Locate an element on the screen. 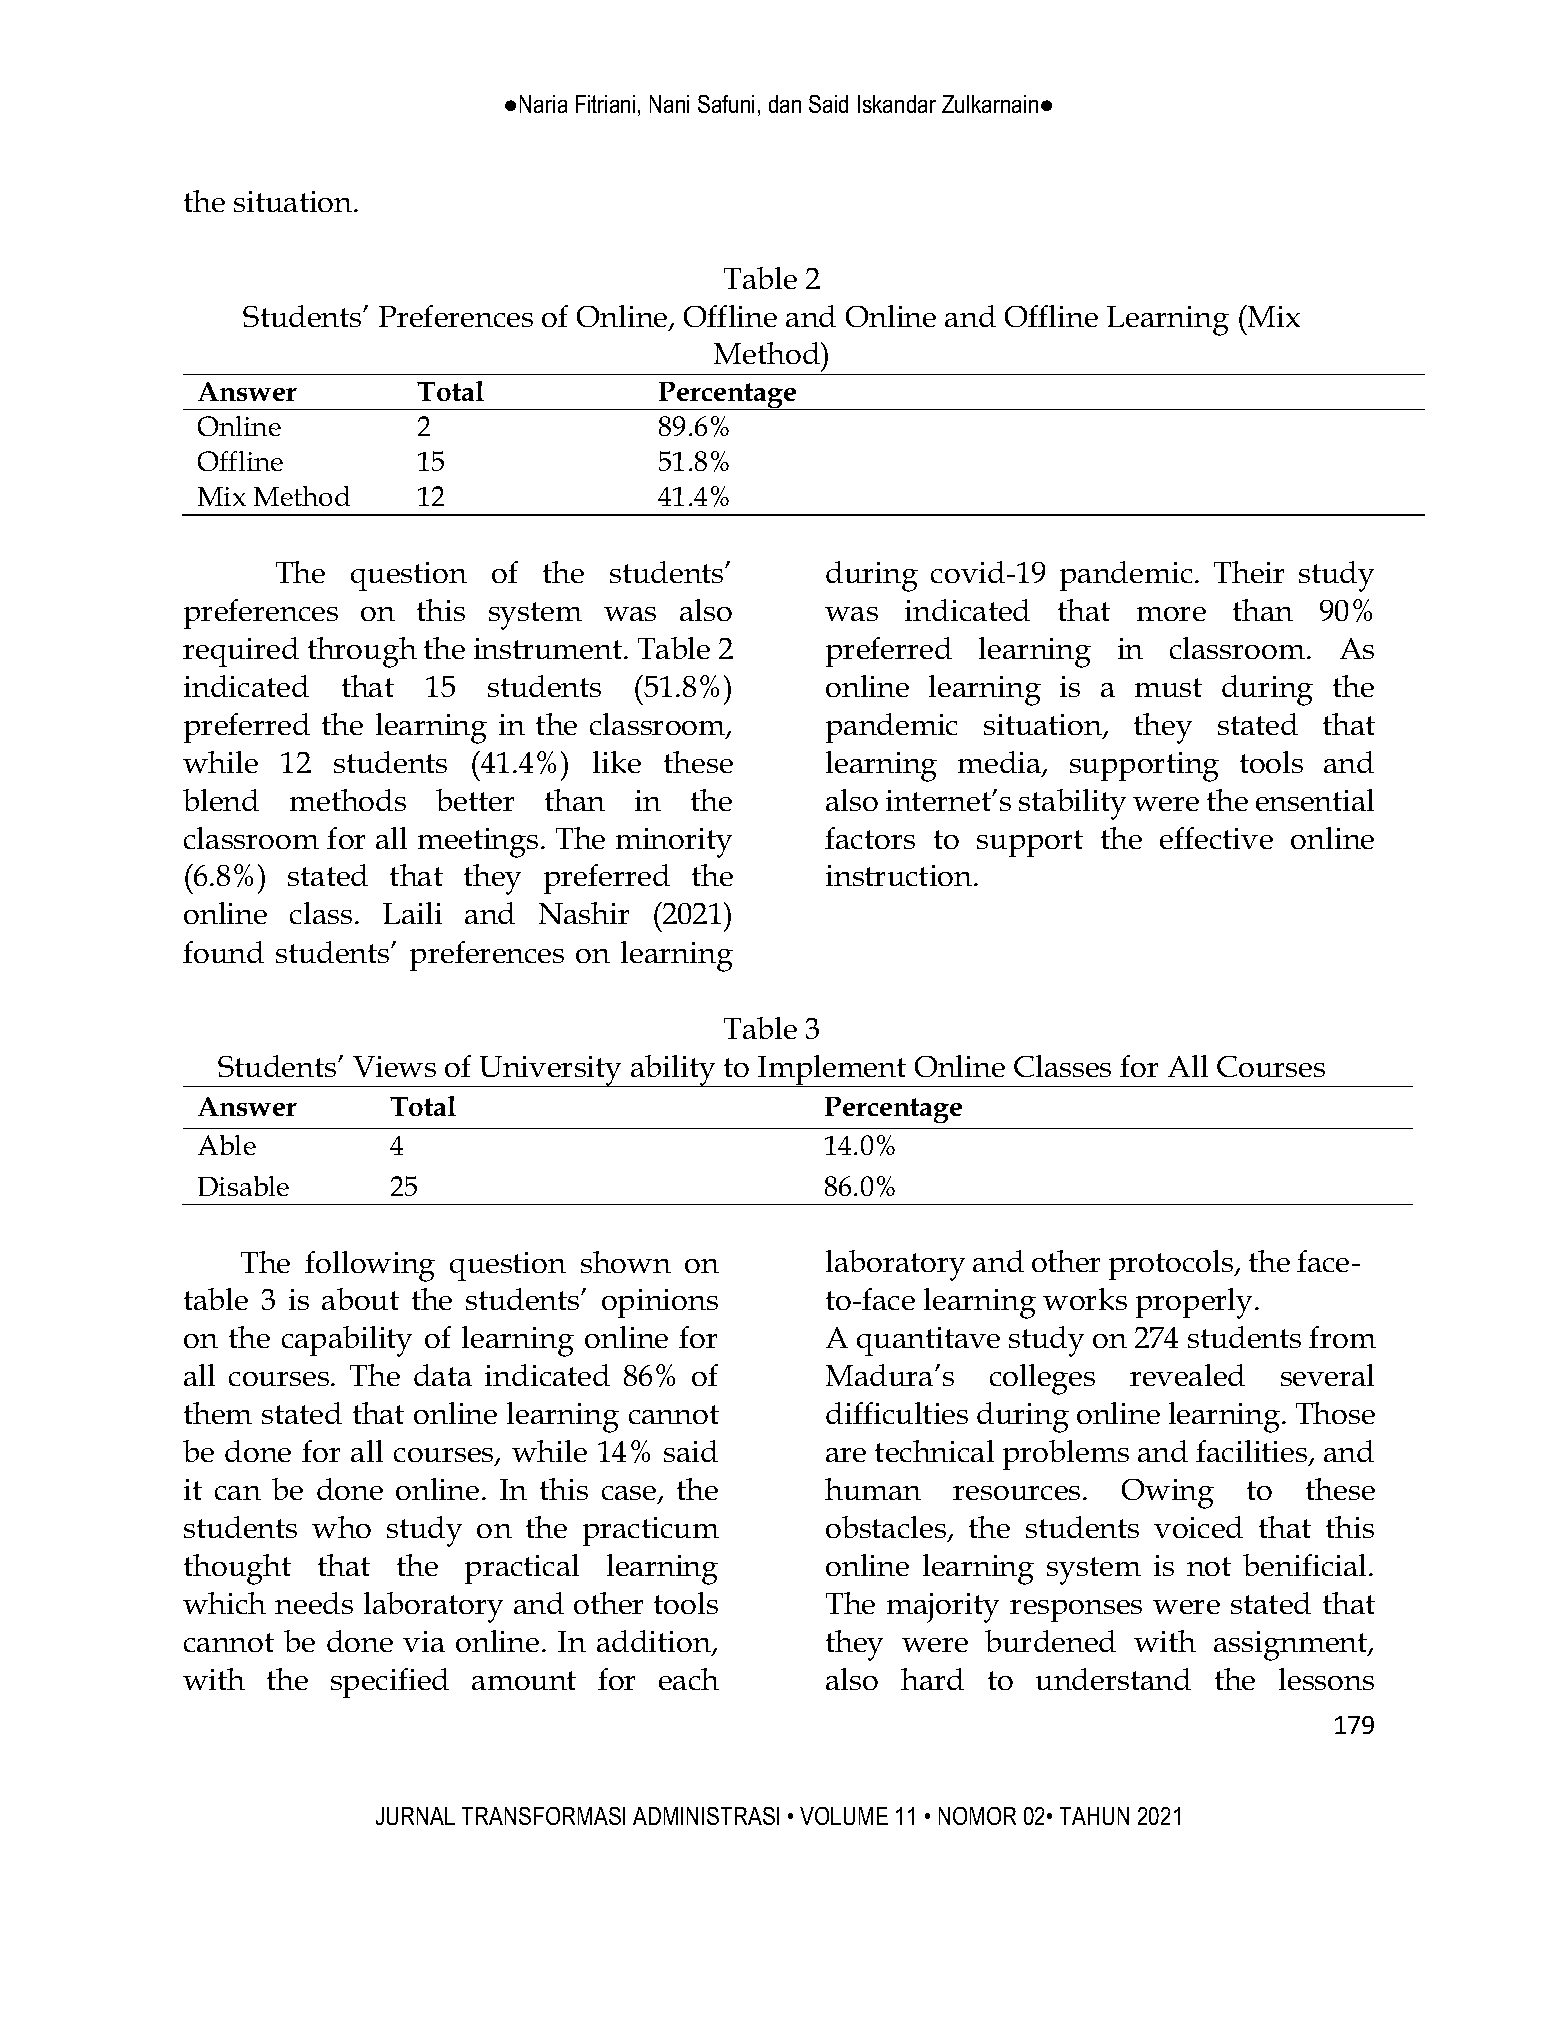 Image resolution: width=1559 pixels, height=2017 pixels. factors is located at coordinates (870, 838).
